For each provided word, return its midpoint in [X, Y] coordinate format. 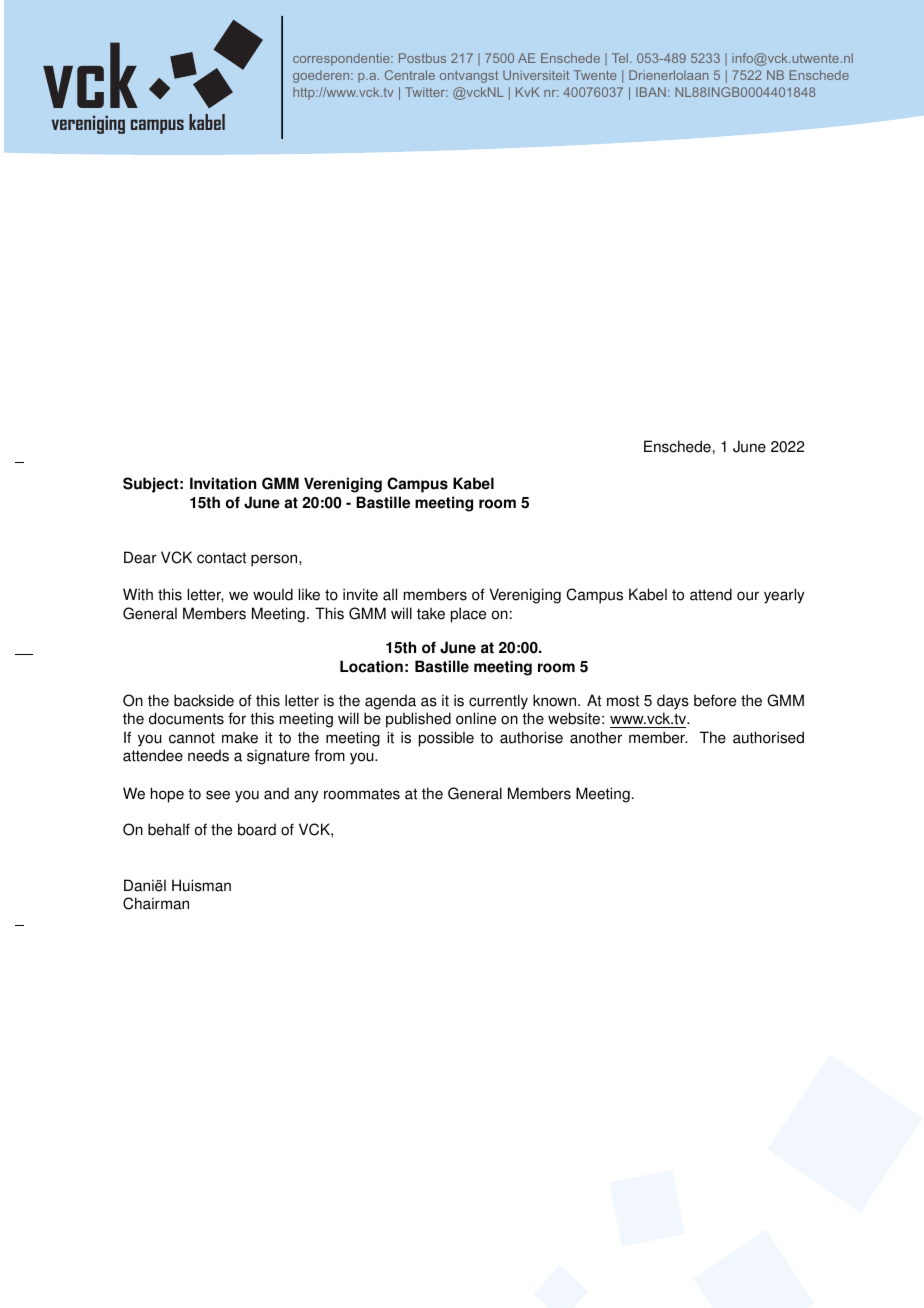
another [596, 737]
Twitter [426, 92]
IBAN [651, 92]
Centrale [410, 75]
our [748, 596]
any [306, 796]
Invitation [223, 483]
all [390, 594]
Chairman [156, 903]
